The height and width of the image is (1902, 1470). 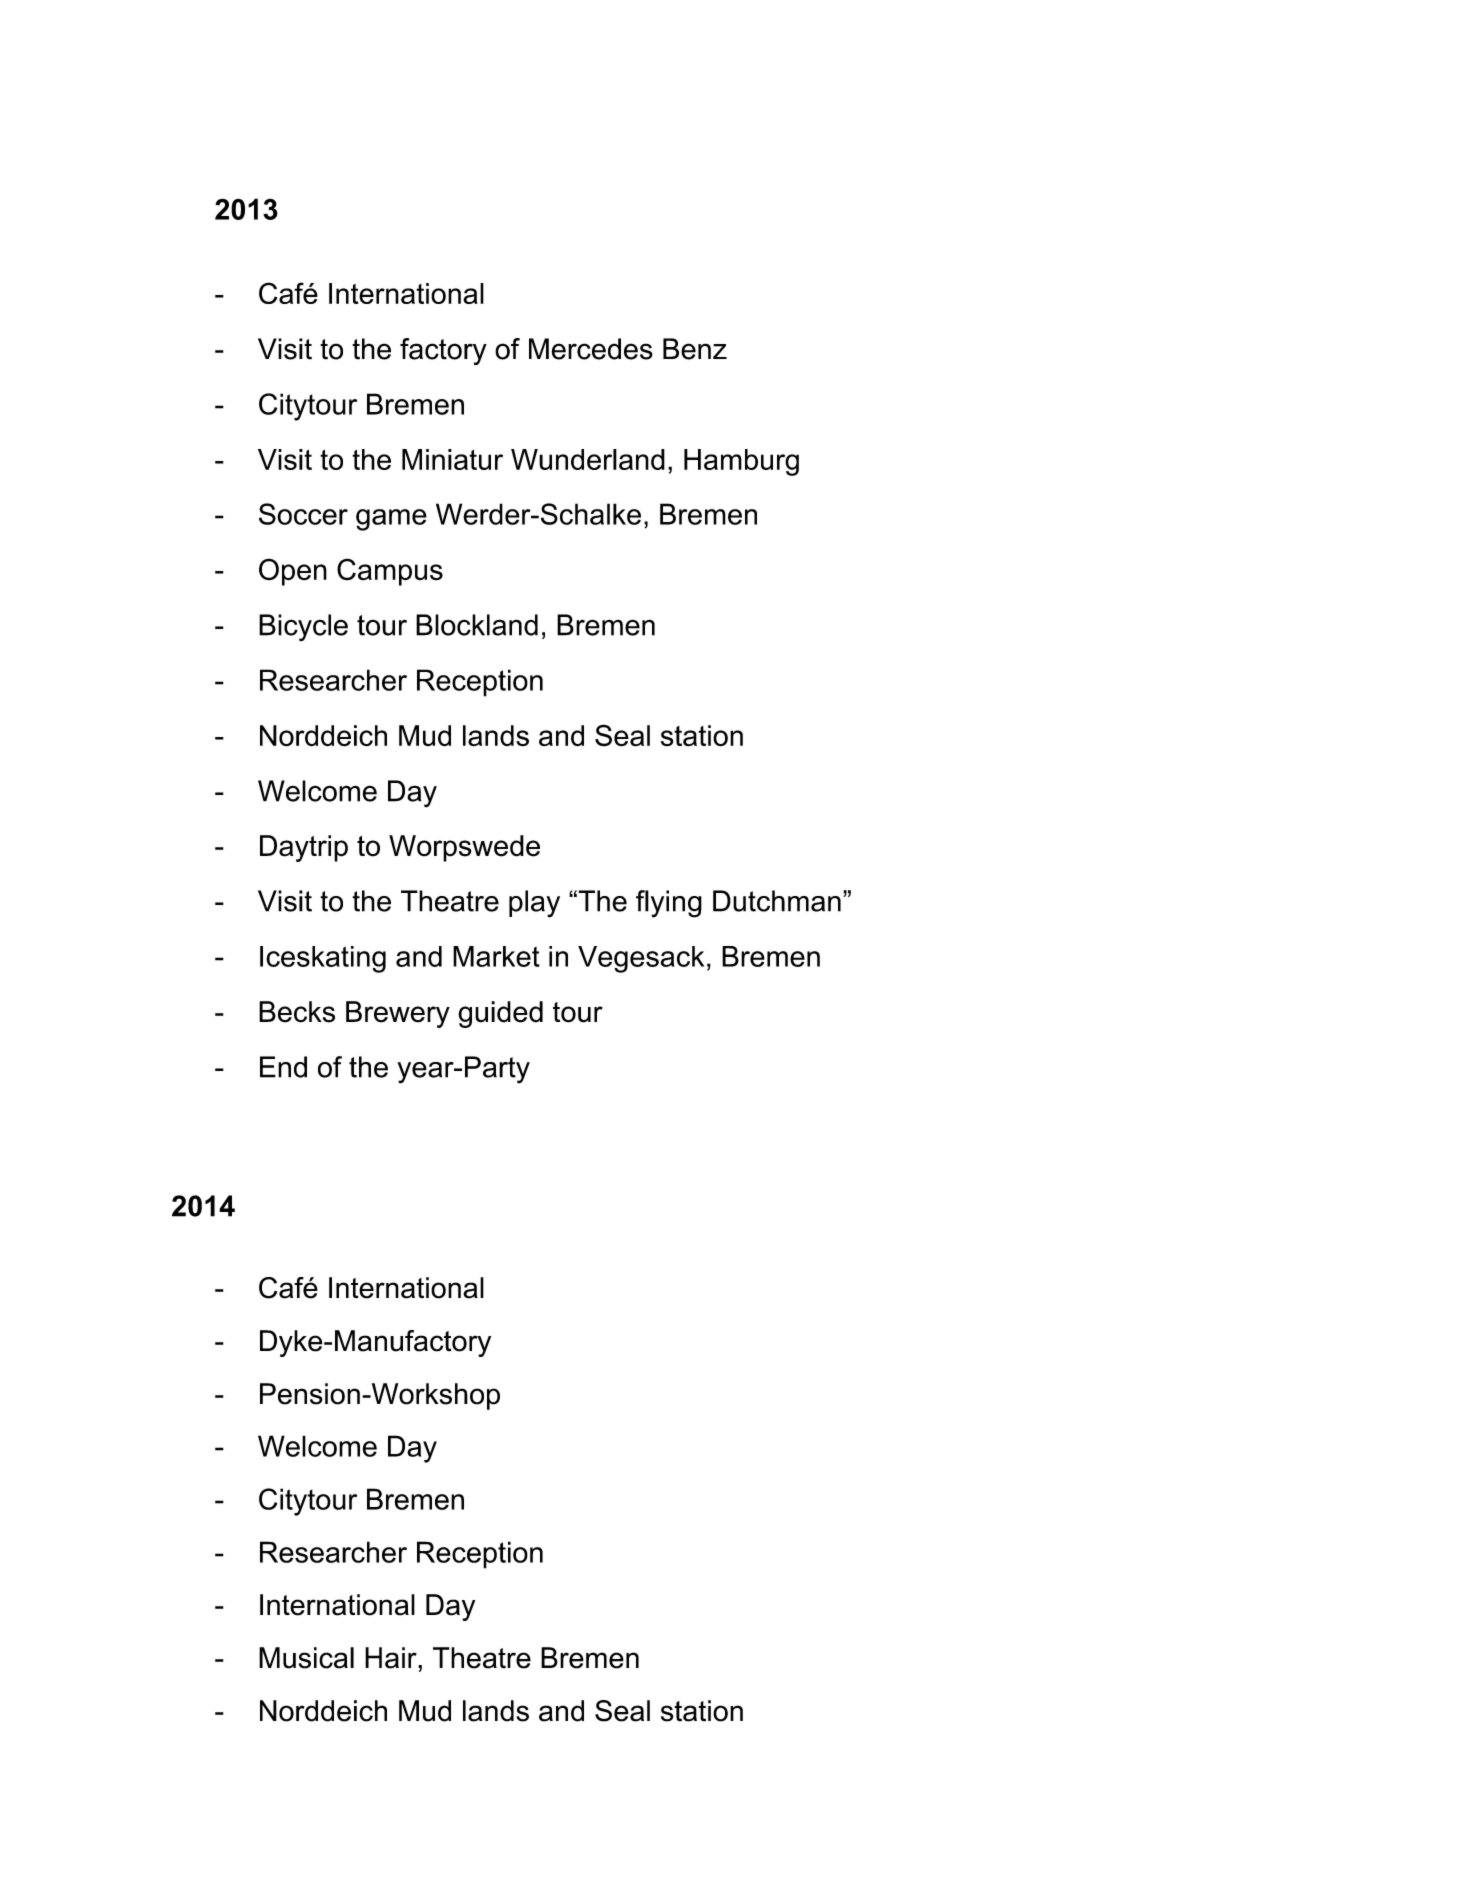 I want to click on guided, so click(x=500, y=1014).
